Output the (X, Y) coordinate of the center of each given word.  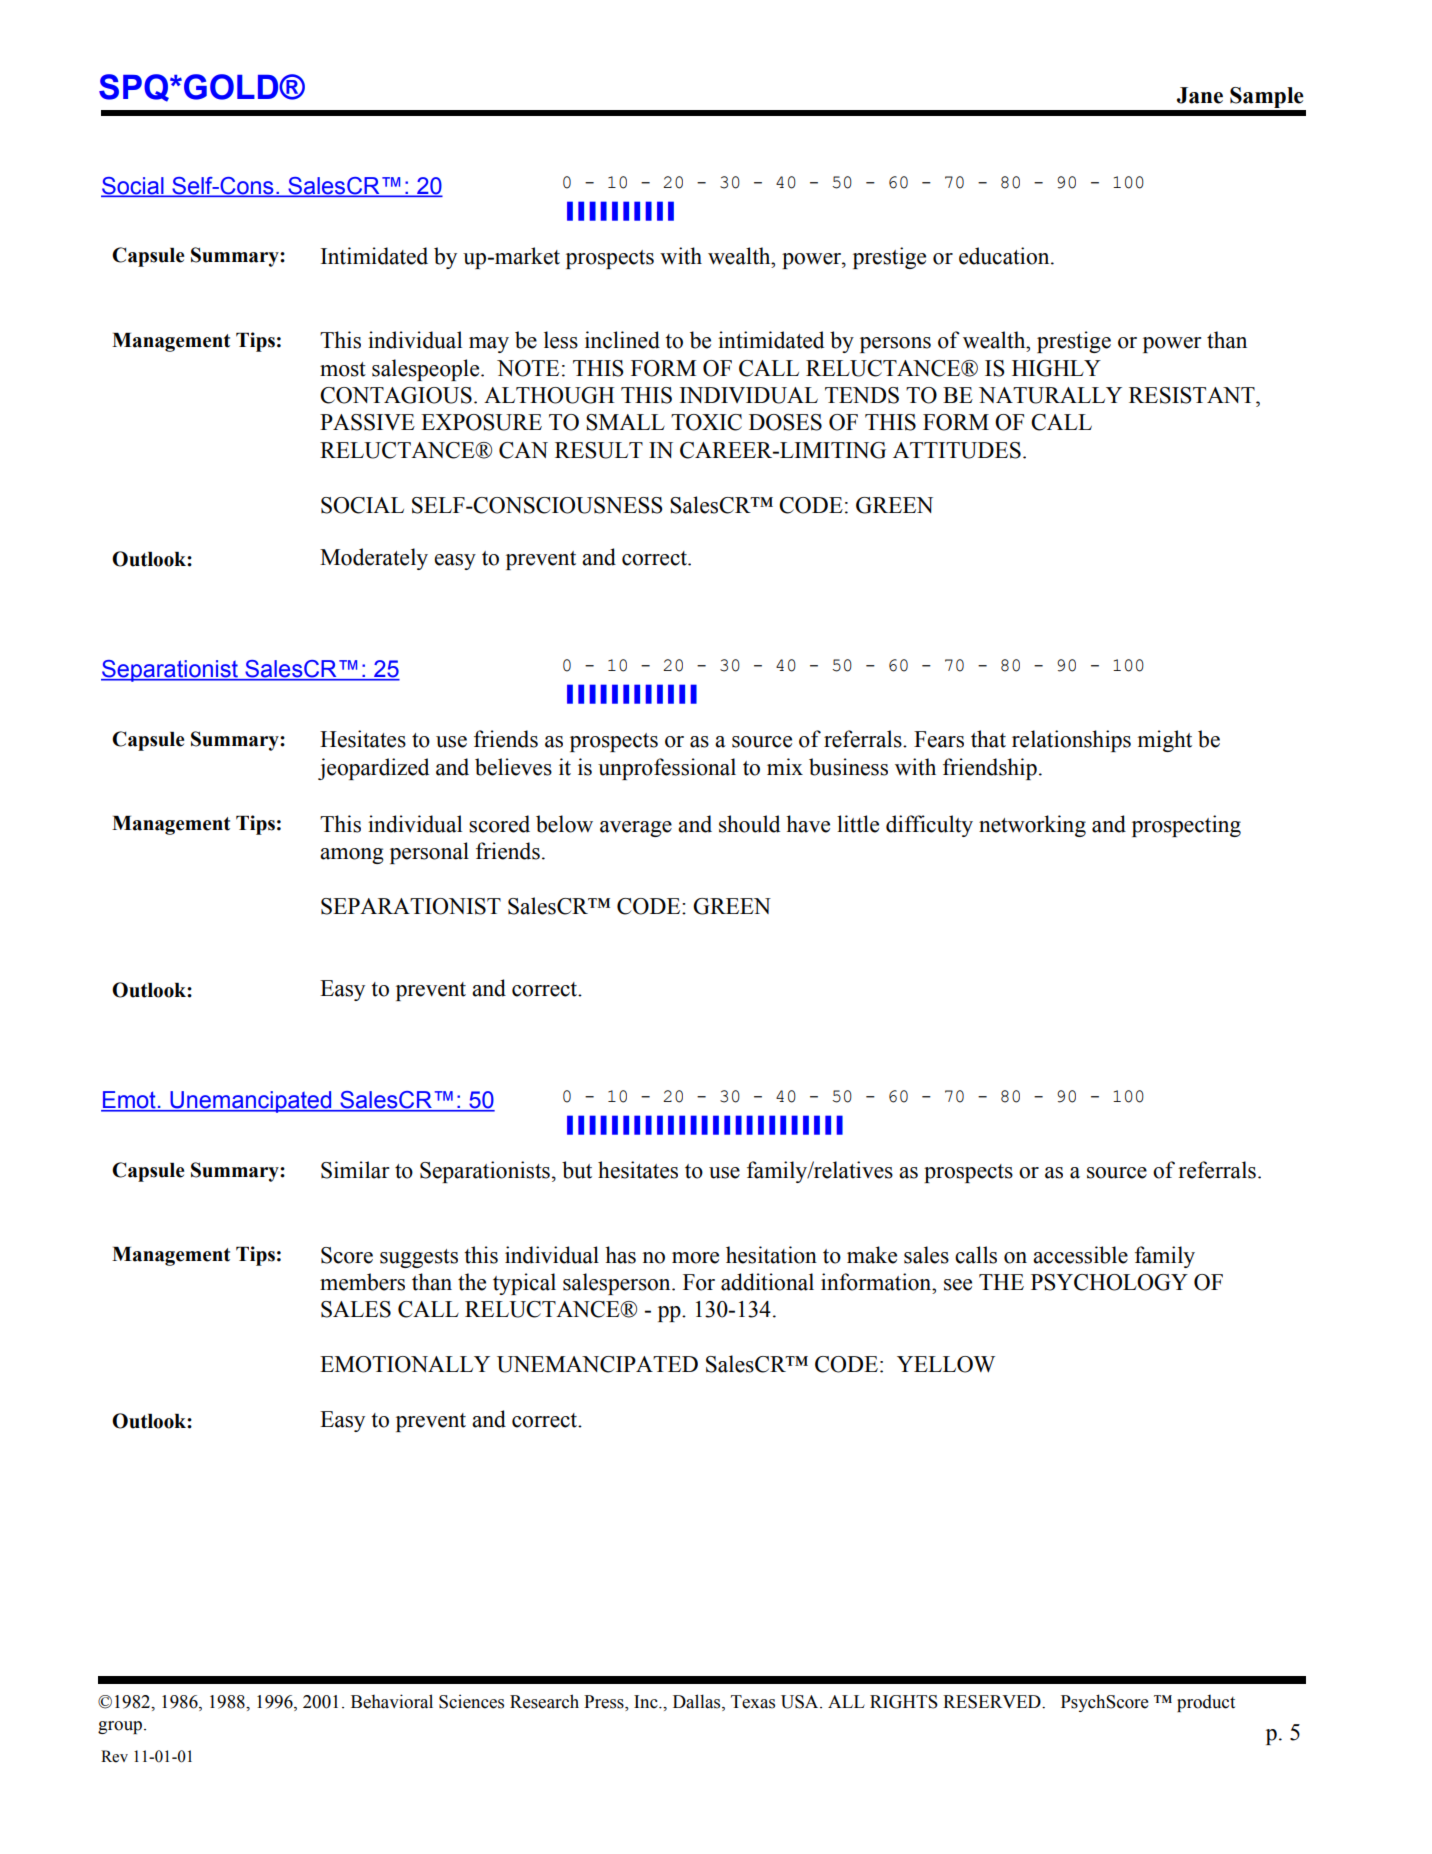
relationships (1071, 741)
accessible (1080, 1255)
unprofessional (667, 769)
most (343, 369)
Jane (1200, 95)
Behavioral (392, 1701)
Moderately (374, 559)
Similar (355, 1170)
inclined (622, 340)
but (577, 1170)
